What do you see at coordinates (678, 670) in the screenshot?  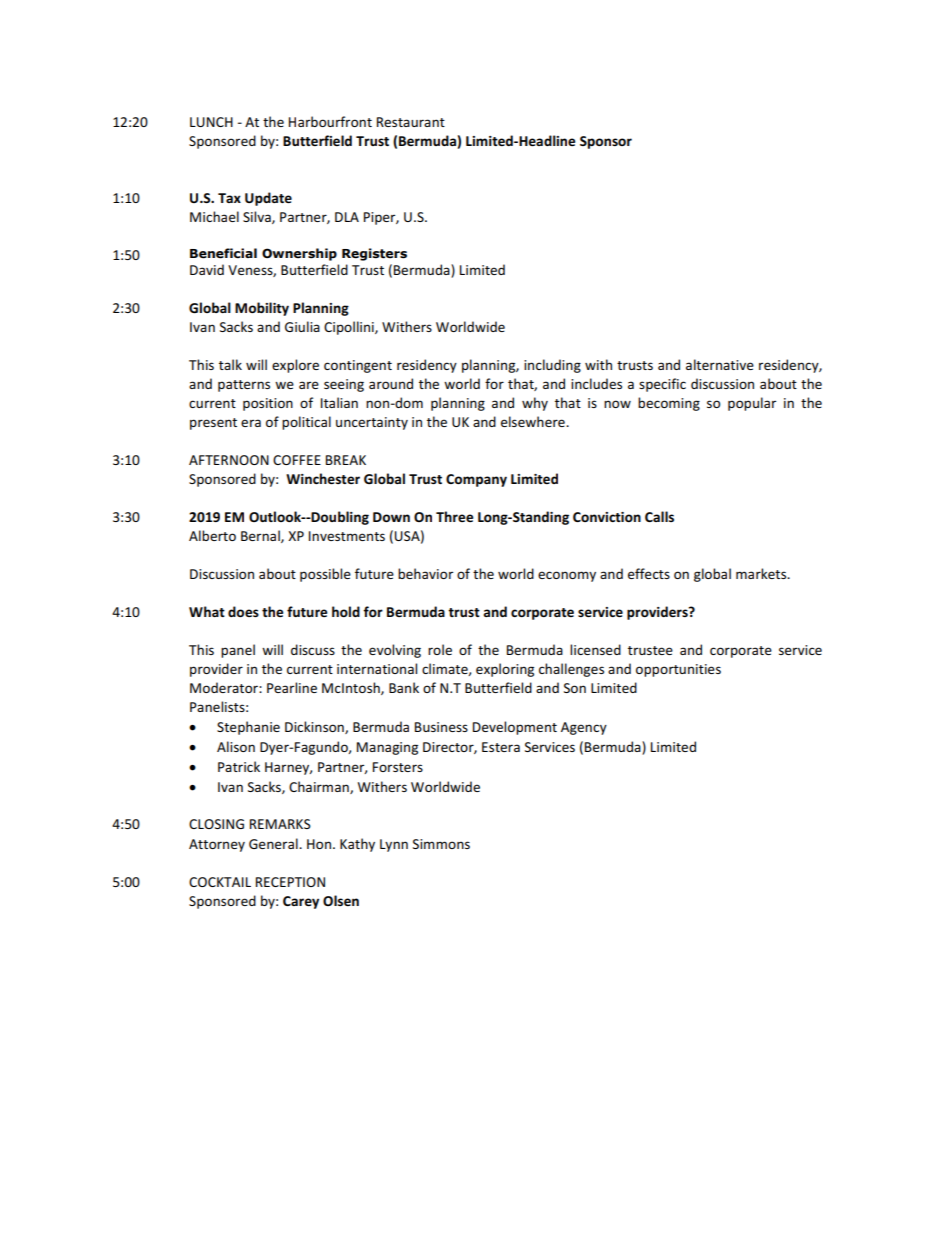 I see `opportunities` at bounding box center [678, 670].
